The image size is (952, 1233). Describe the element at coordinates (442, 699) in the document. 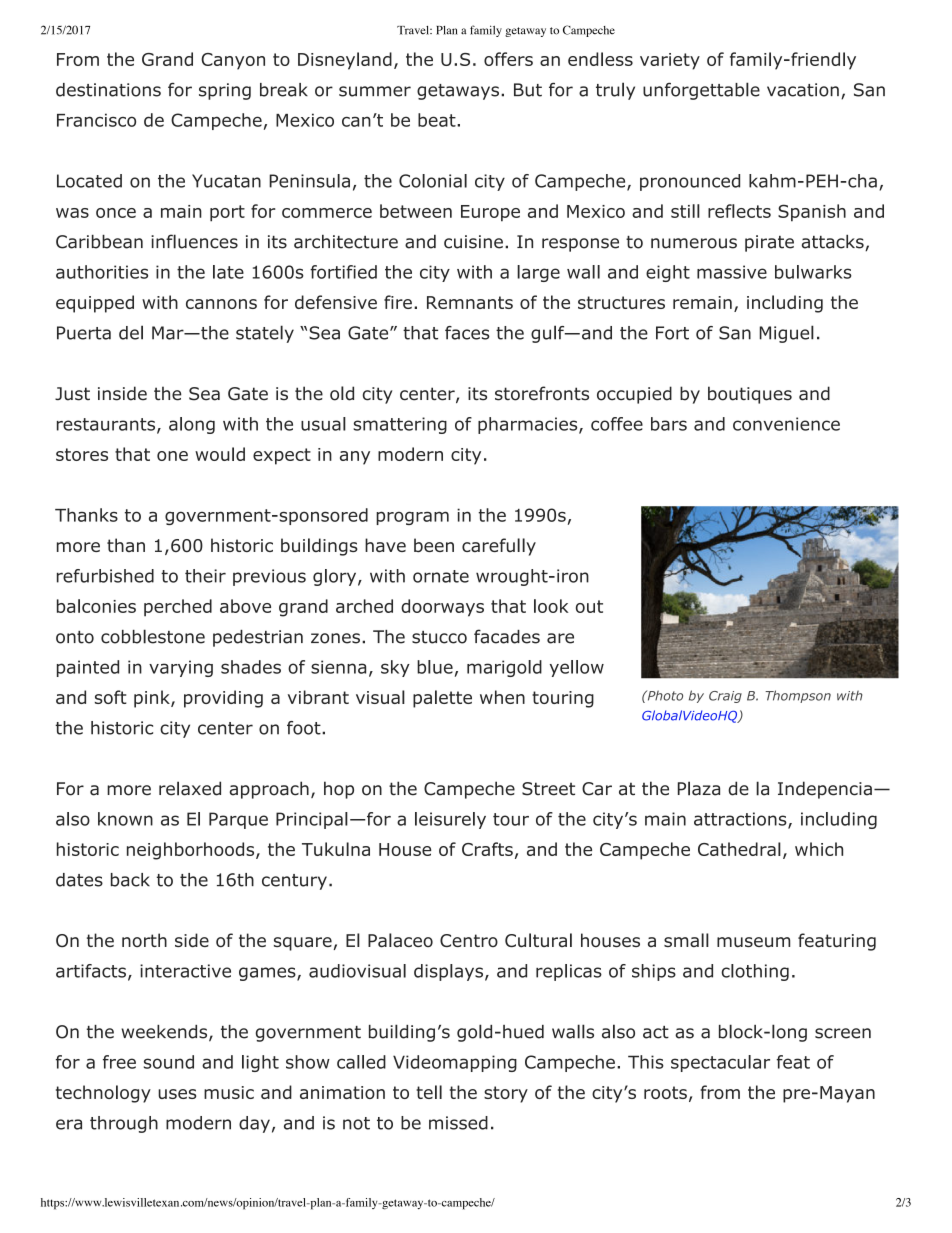

I see `palette` at that location.
